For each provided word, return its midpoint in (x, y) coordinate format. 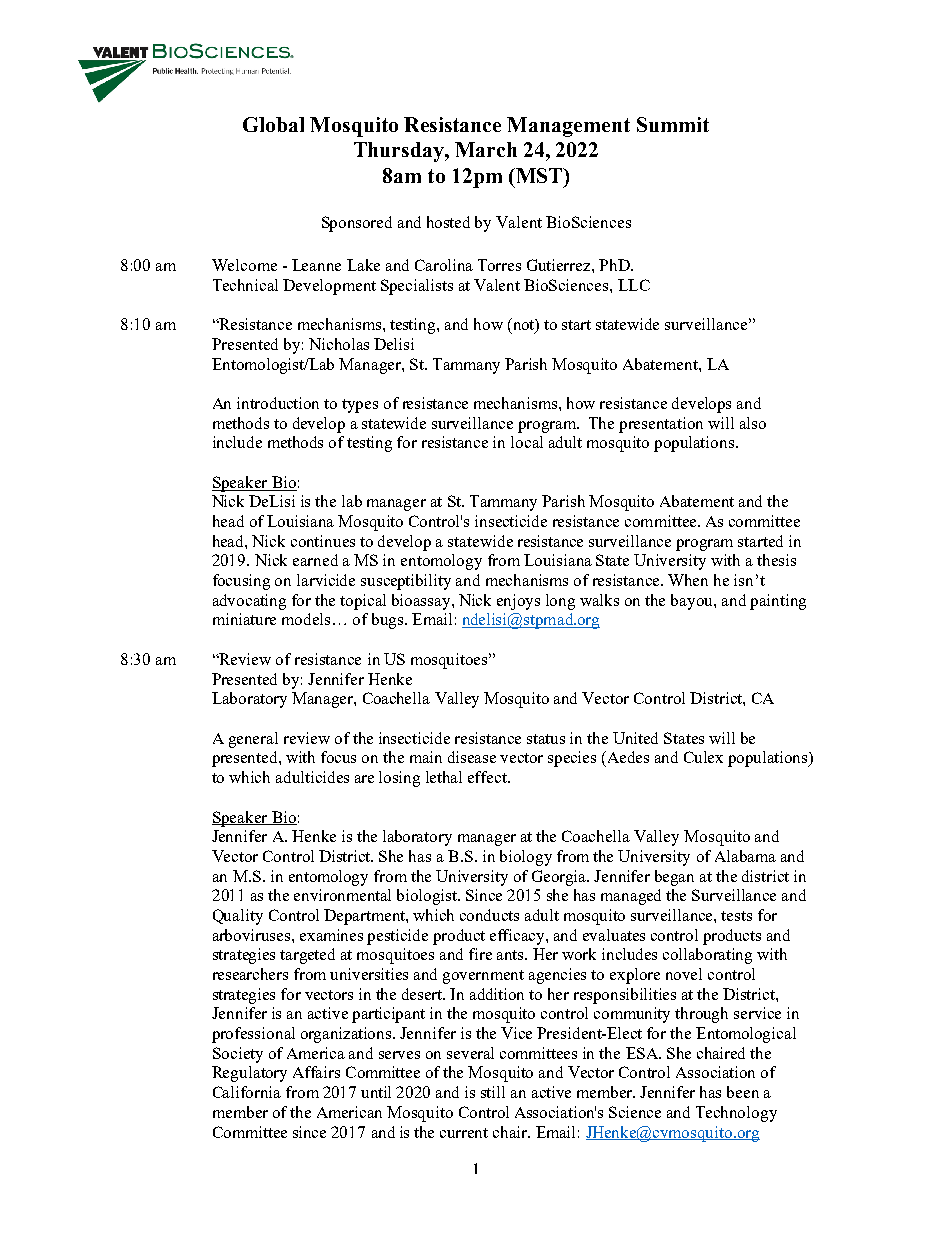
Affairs (316, 1072)
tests (736, 916)
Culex (703, 757)
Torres (499, 265)
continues (323, 541)
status (546, 739)
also (753, 423)
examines (331, 935)
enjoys (518, 602)
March (486, 149)
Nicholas (339, 344)
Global (273, 124)
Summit (673, 124)
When (688, 580)
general (253, 740)
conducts (489, 915)
